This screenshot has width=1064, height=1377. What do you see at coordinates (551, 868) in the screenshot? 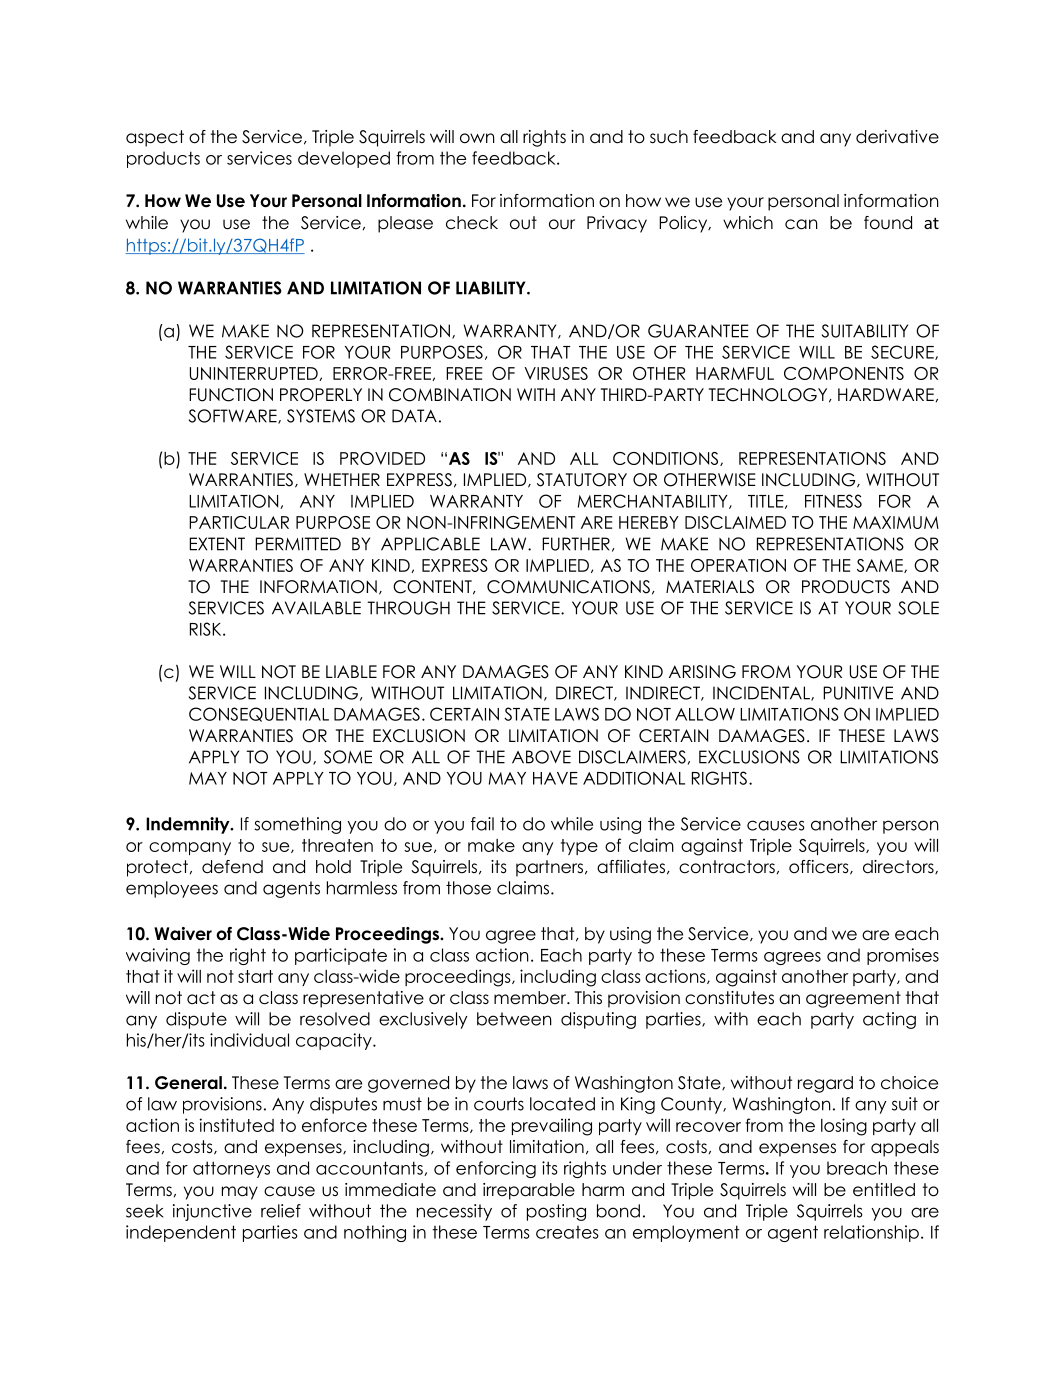
I see `partners` at bounding box center [551, 868].
